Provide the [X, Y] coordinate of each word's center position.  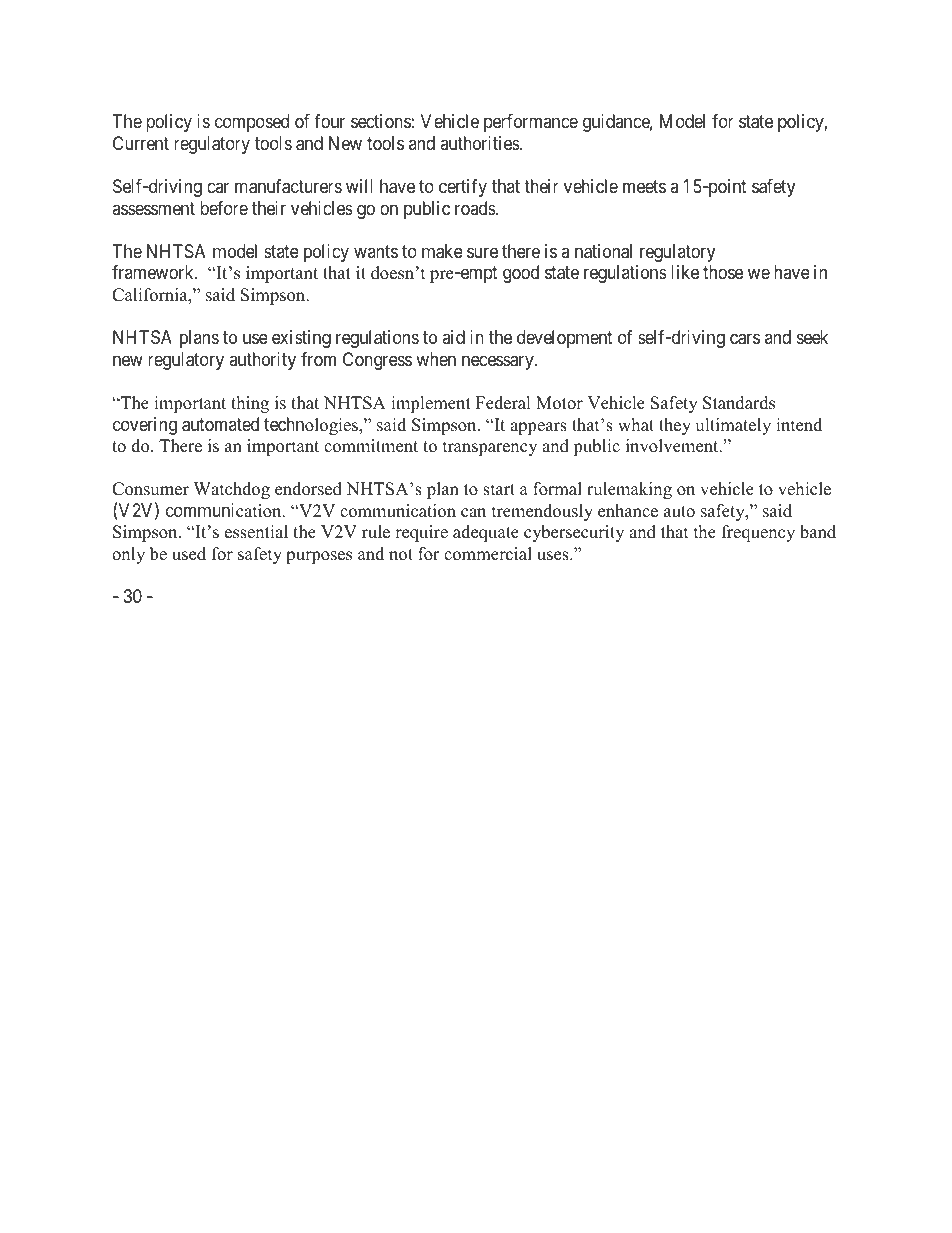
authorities [480, 143]
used [189, 554]
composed [252, 123]
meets [644, 186]
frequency [758, 533]
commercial [488, 554]
